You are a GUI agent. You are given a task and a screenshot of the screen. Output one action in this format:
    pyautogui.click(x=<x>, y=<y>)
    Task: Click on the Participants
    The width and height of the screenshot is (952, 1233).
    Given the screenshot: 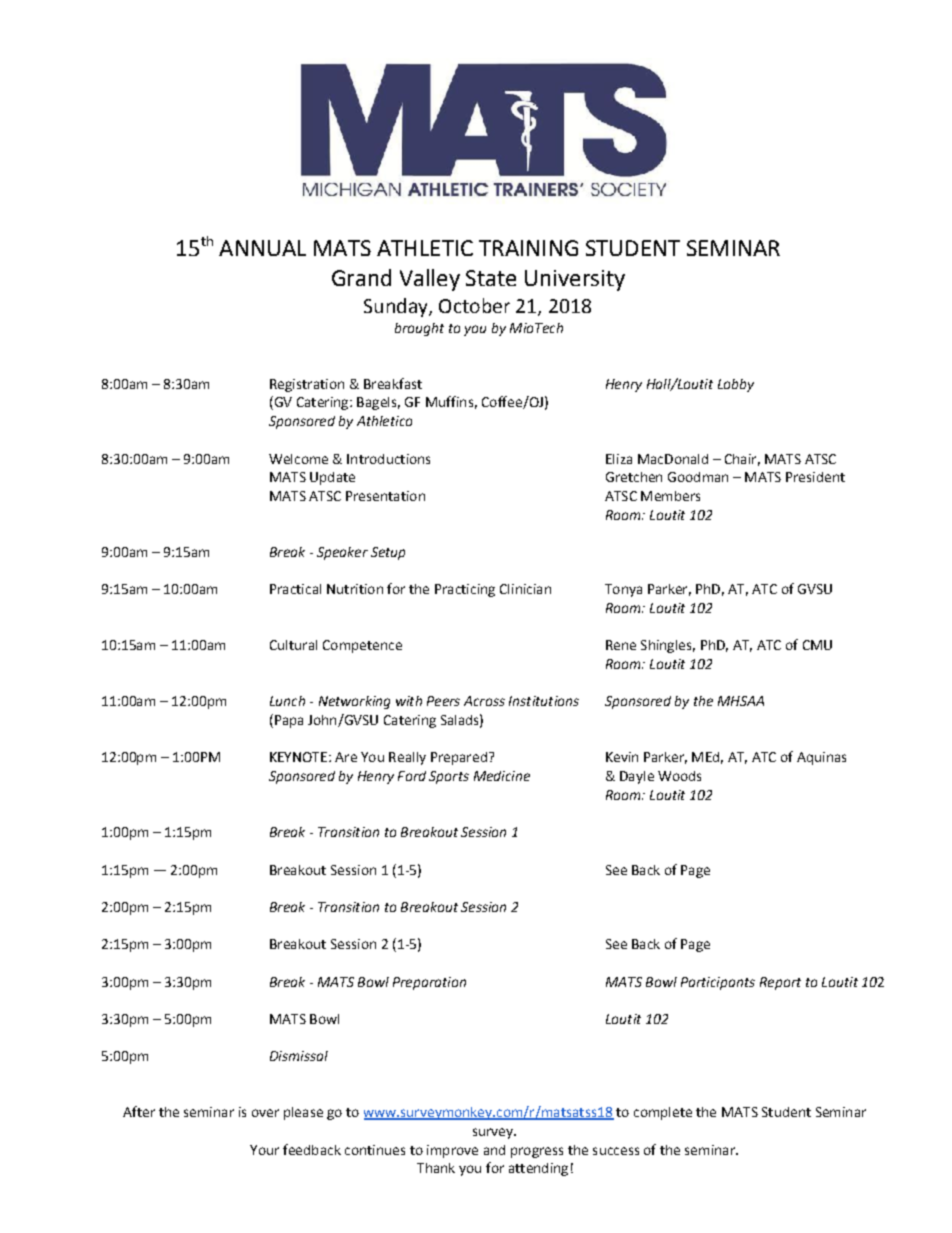 What is the action you would take?
    pyautogui.click(x=718, y=983)
